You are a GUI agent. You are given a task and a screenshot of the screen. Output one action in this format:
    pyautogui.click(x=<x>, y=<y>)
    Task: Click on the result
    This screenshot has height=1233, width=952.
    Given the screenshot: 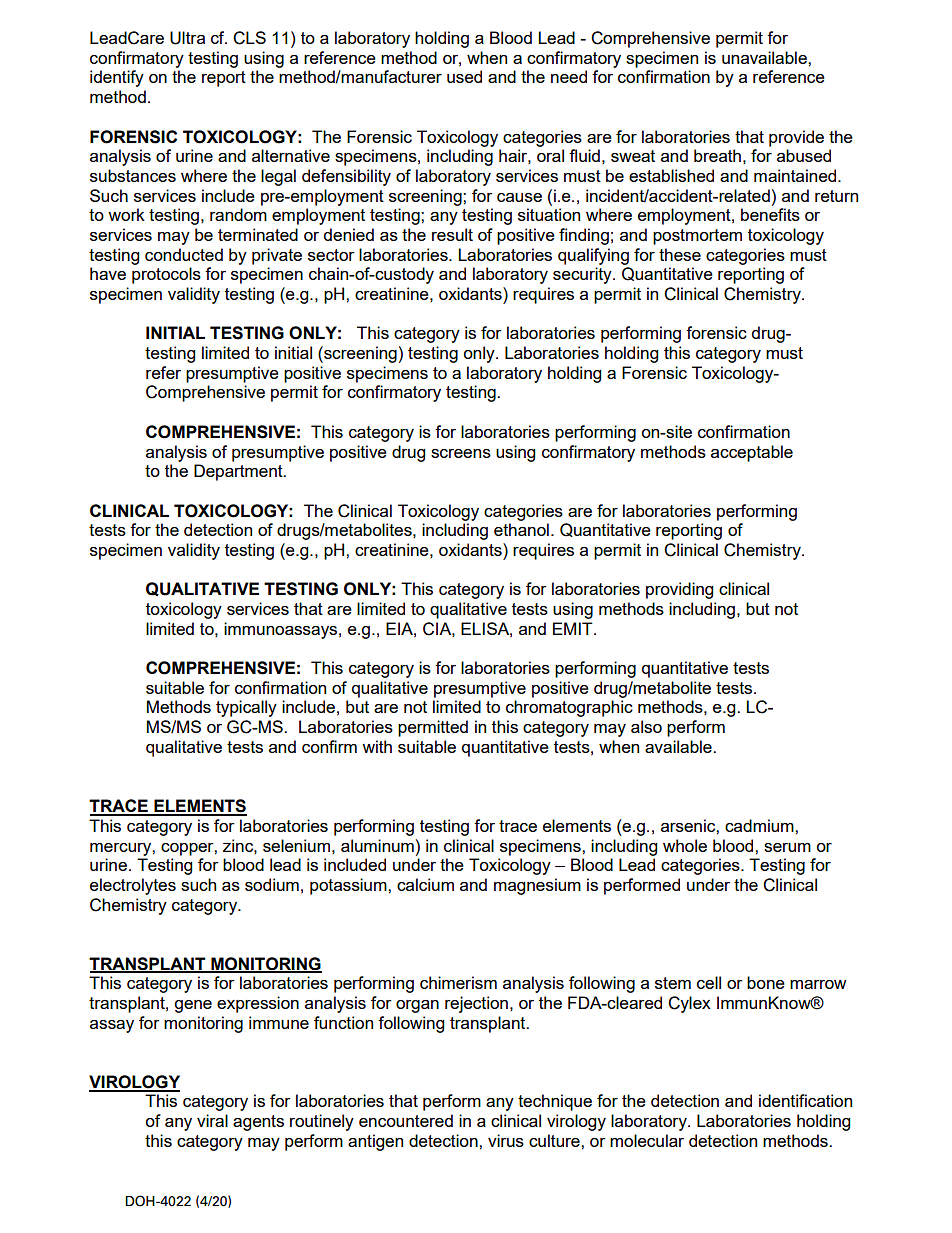 What is the action you would take?
    pyautogui.click(x=452, y=234)
